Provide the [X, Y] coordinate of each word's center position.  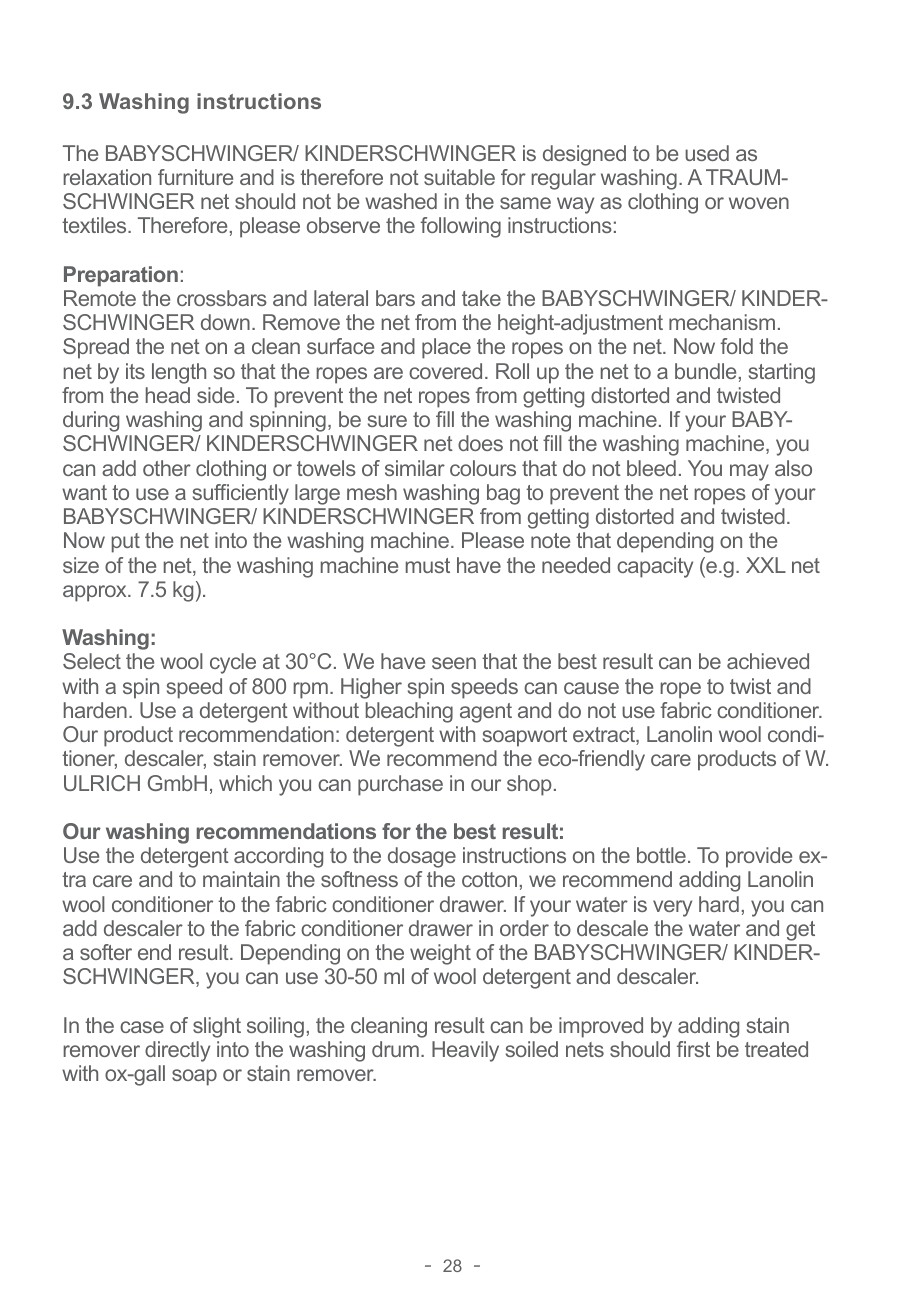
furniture [195, 177]
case [142, 1027]
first [693, 1049]
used [707, 153]
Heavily [465, 1051]
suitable [459, 177]
